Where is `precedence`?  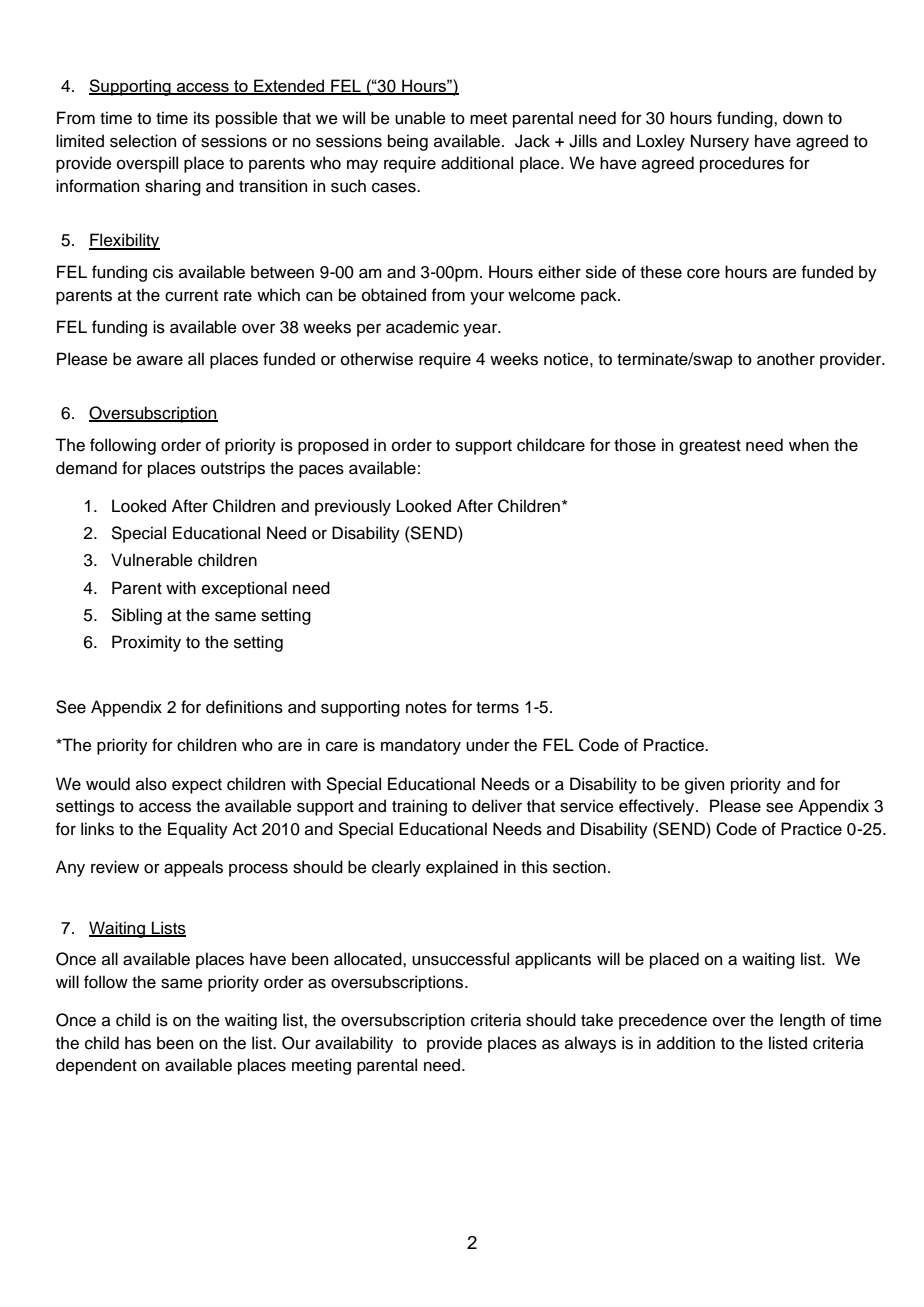 precedence is located at coordinates (663, 1021).
